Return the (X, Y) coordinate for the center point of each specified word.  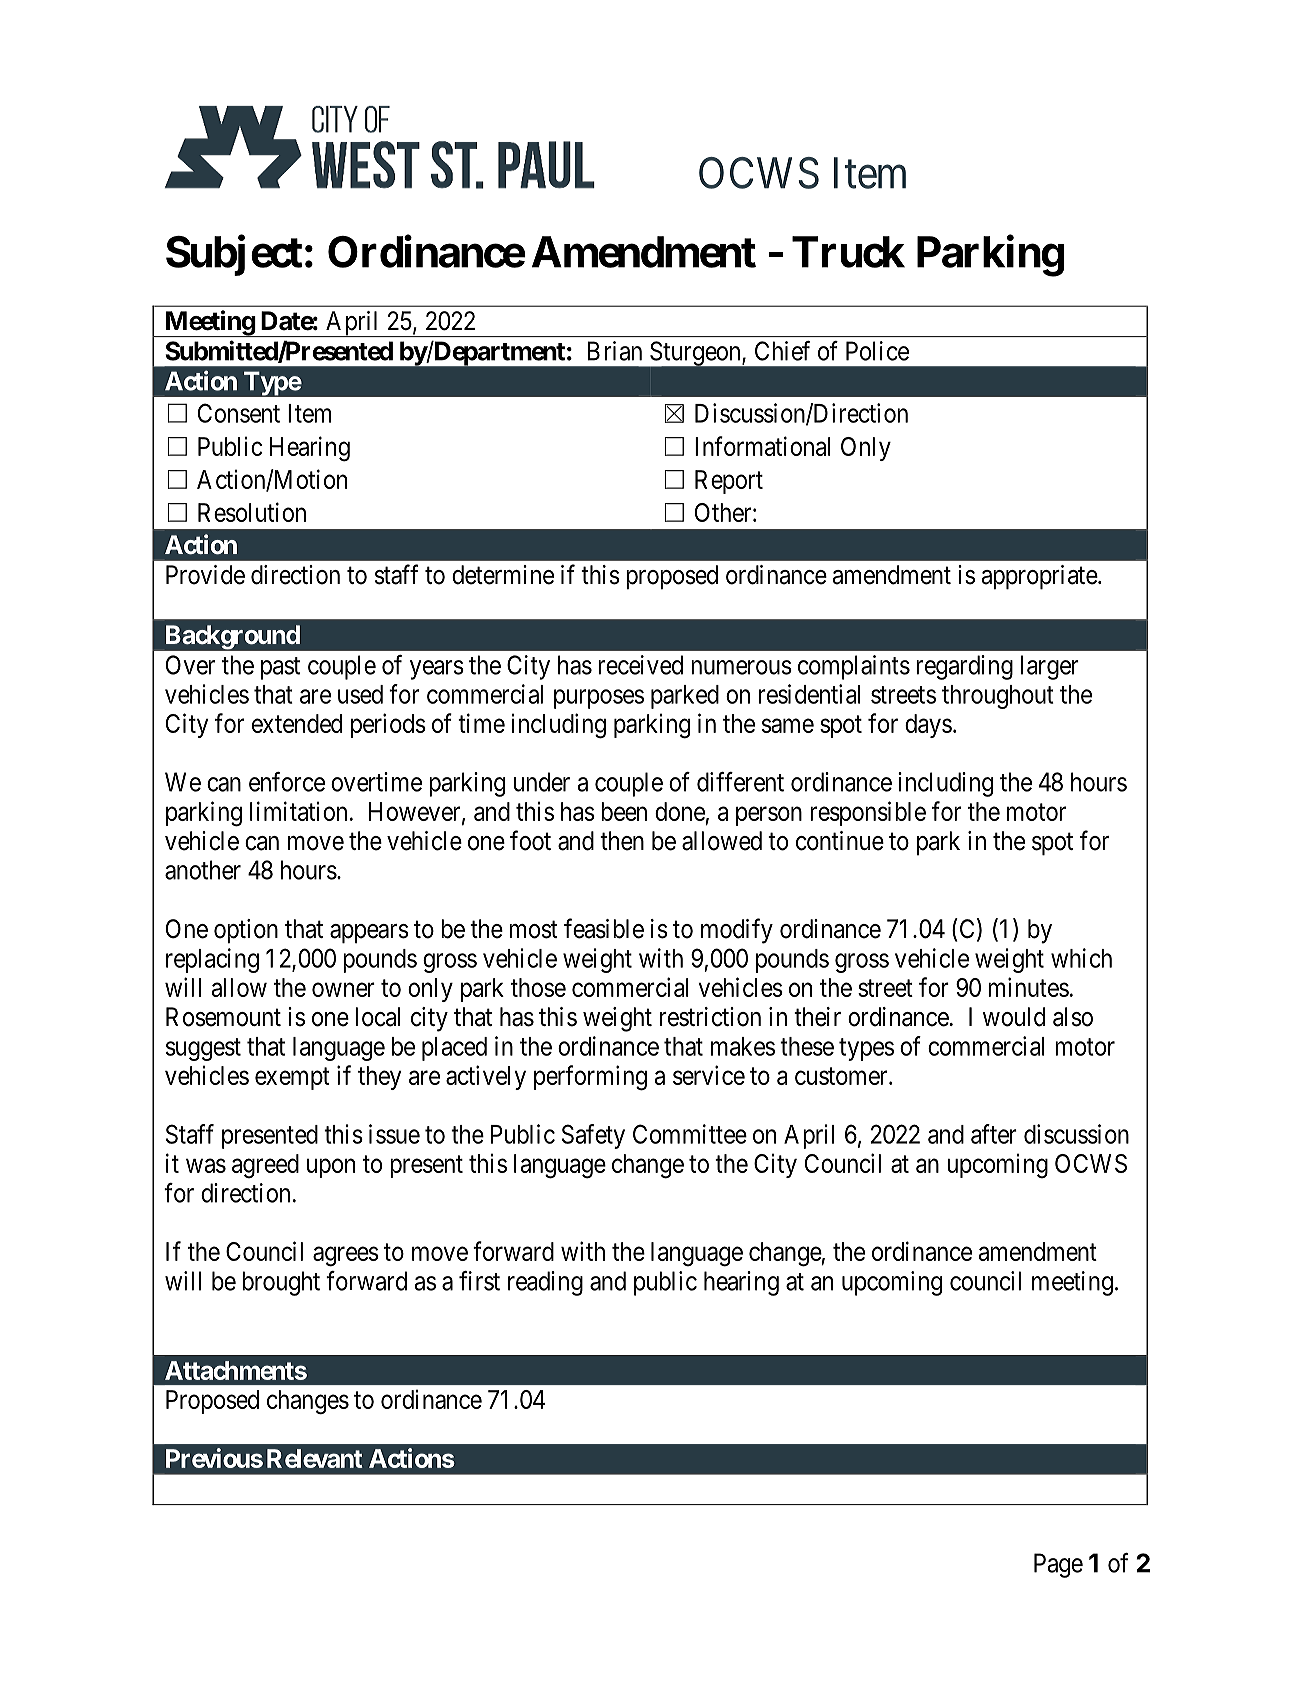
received (640, 665)
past (280, 668)
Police (877, 351)
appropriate (1040, 577)
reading (545, 1283)
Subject (234, 255)
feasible (604, 928)
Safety (593, 1136)
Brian (615, 351)
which (1081, 958)
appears (369, 934)
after (994, 1134)
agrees (346, 1257)
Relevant (314, 1458)
